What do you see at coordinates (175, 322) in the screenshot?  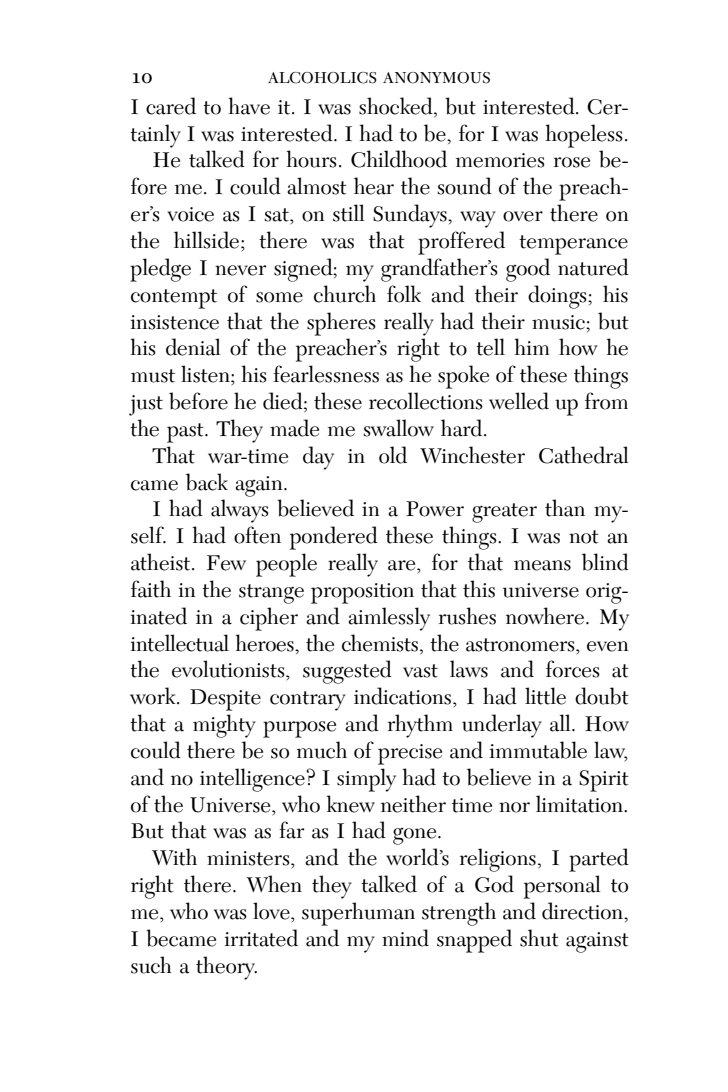 I see `insistence` at bounding box center [175, 322].
